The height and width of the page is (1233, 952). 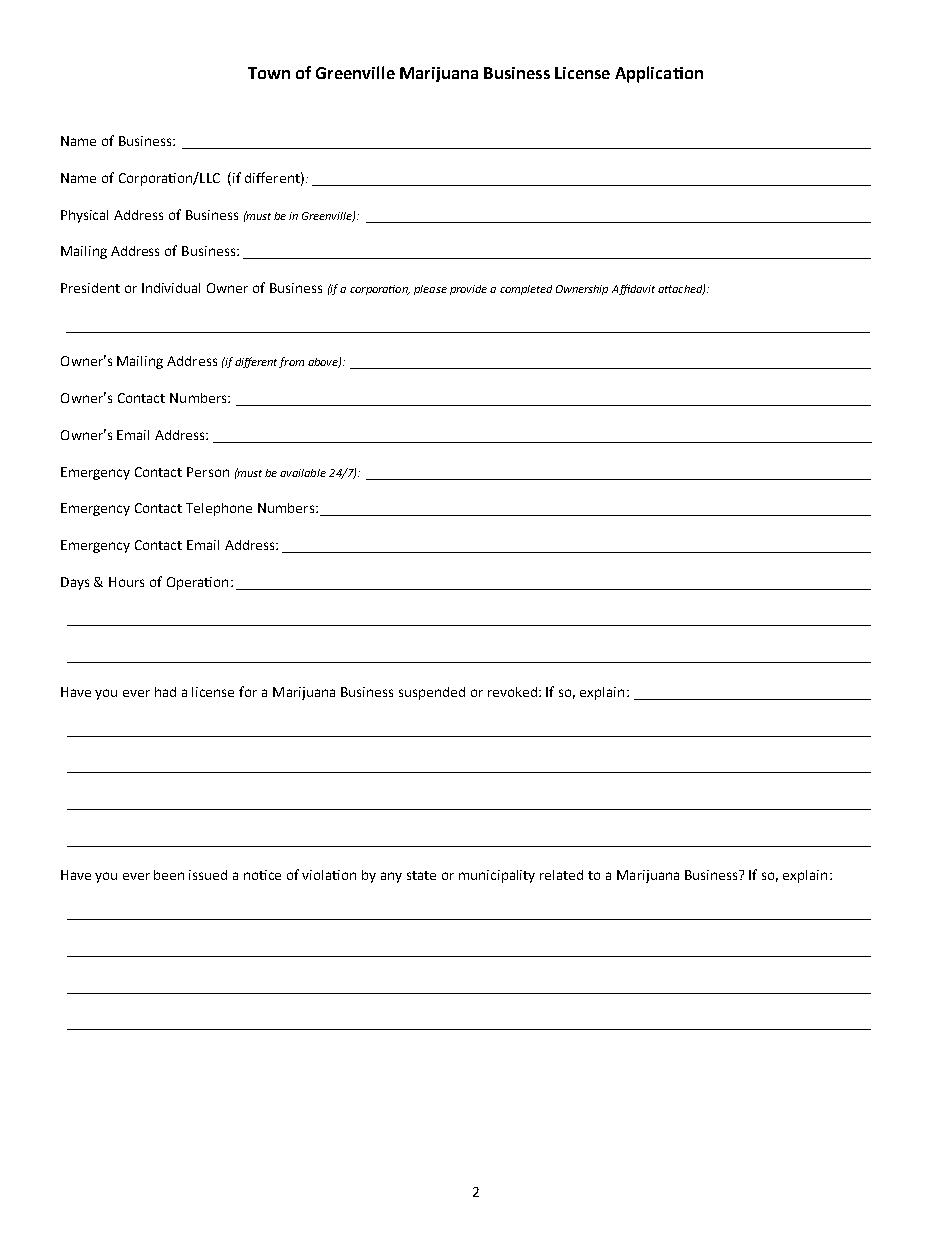 I want to click on revoked, so click(x=514, y=692).
